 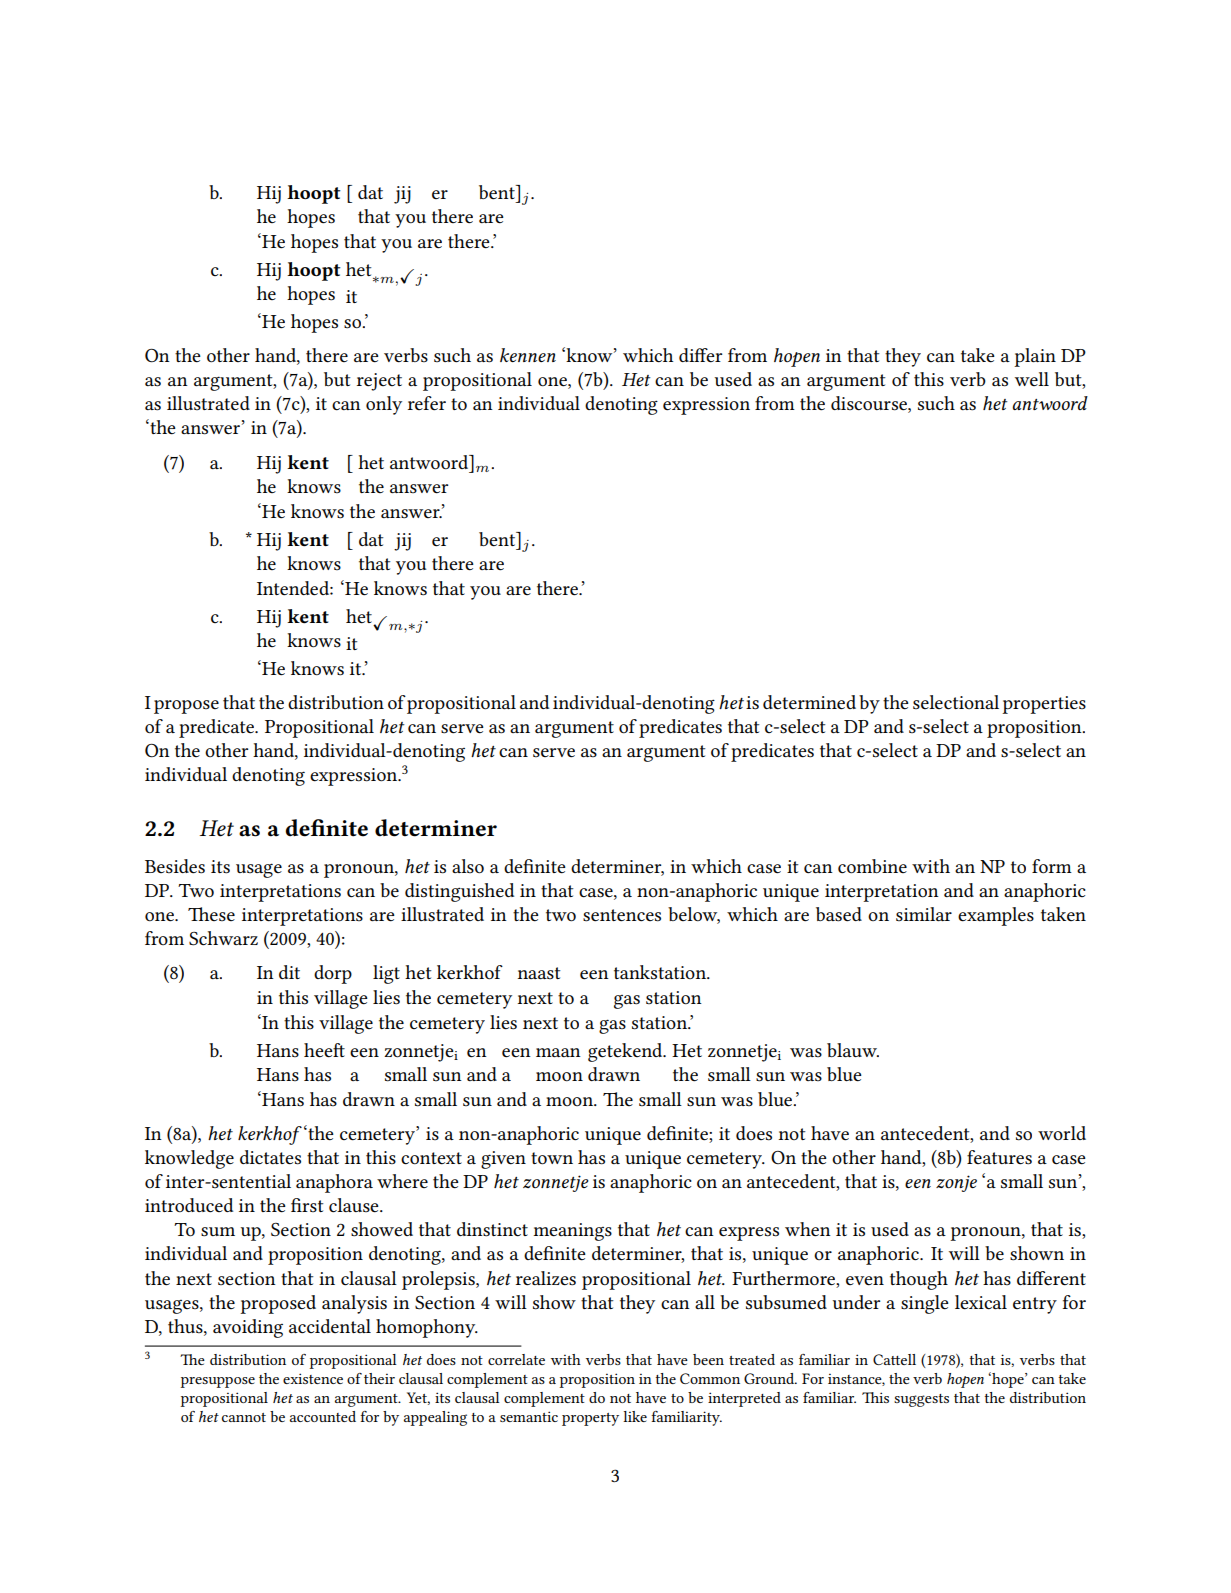 What do you see at coordinates (528, 355) in the image?
I see `kennen` at bounding box center [528, 355].
